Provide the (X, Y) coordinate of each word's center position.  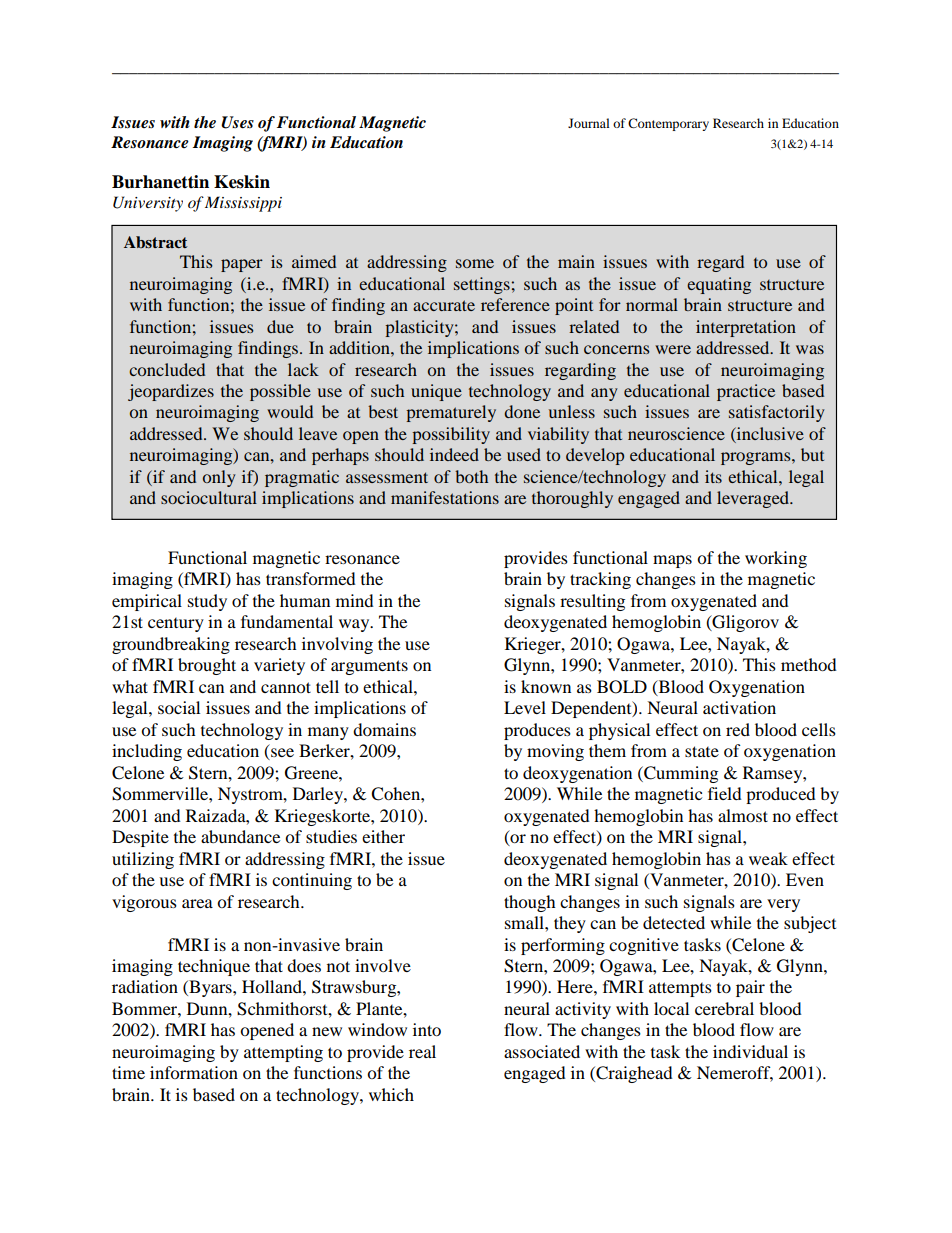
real (422, 1051)
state (702, 751)
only (219, 478)
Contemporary (668, 124)
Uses (237, 122)
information (194, 1072)
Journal (589, 123)
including (147, 752)
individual (750, 1051)
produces (537, 731)
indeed (454, 454)
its (713, 476)
